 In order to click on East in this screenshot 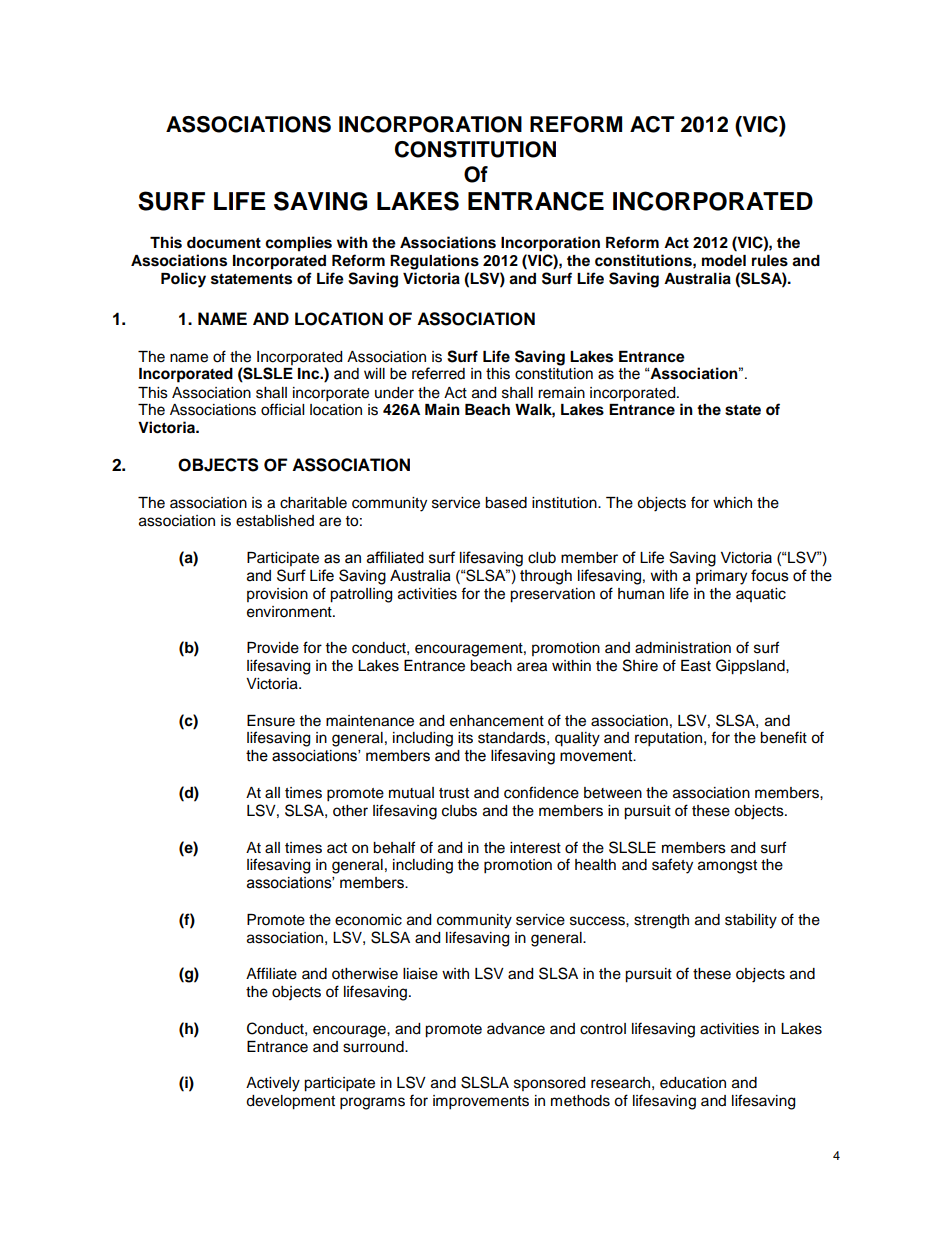, I will do `click(696, 666)`.
